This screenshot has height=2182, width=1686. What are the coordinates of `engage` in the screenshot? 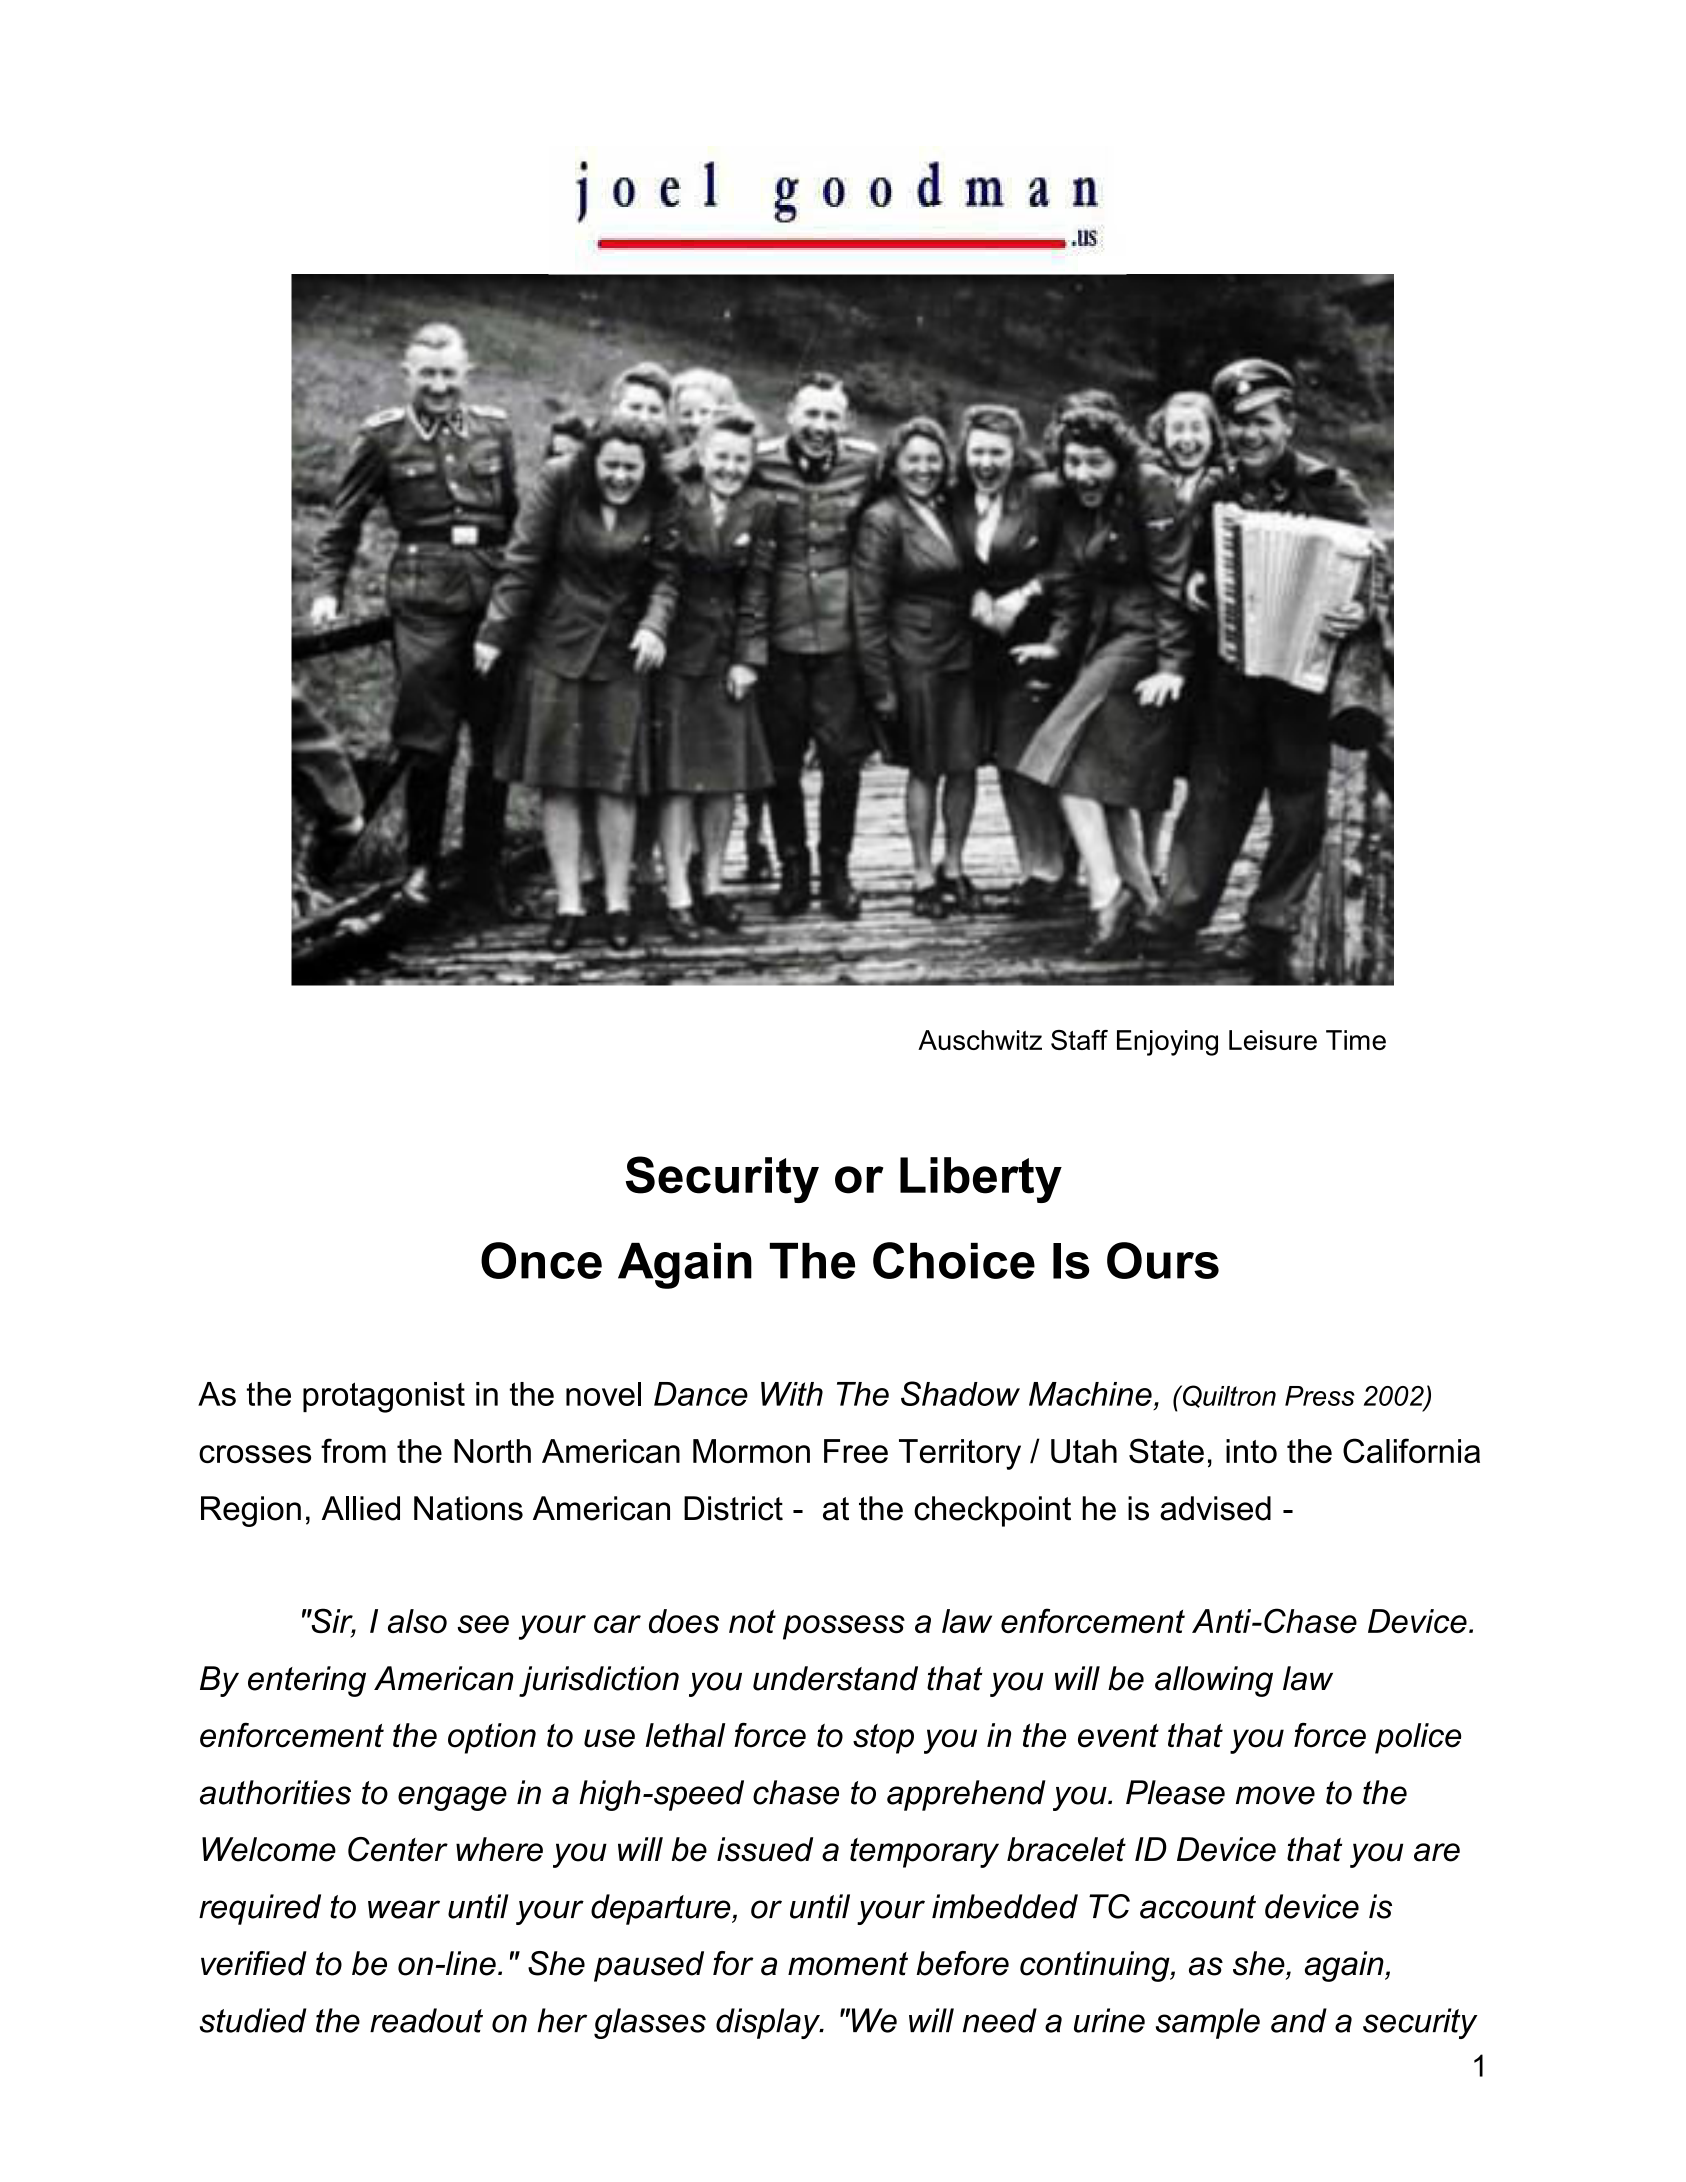 It's located at (452, 1798).
